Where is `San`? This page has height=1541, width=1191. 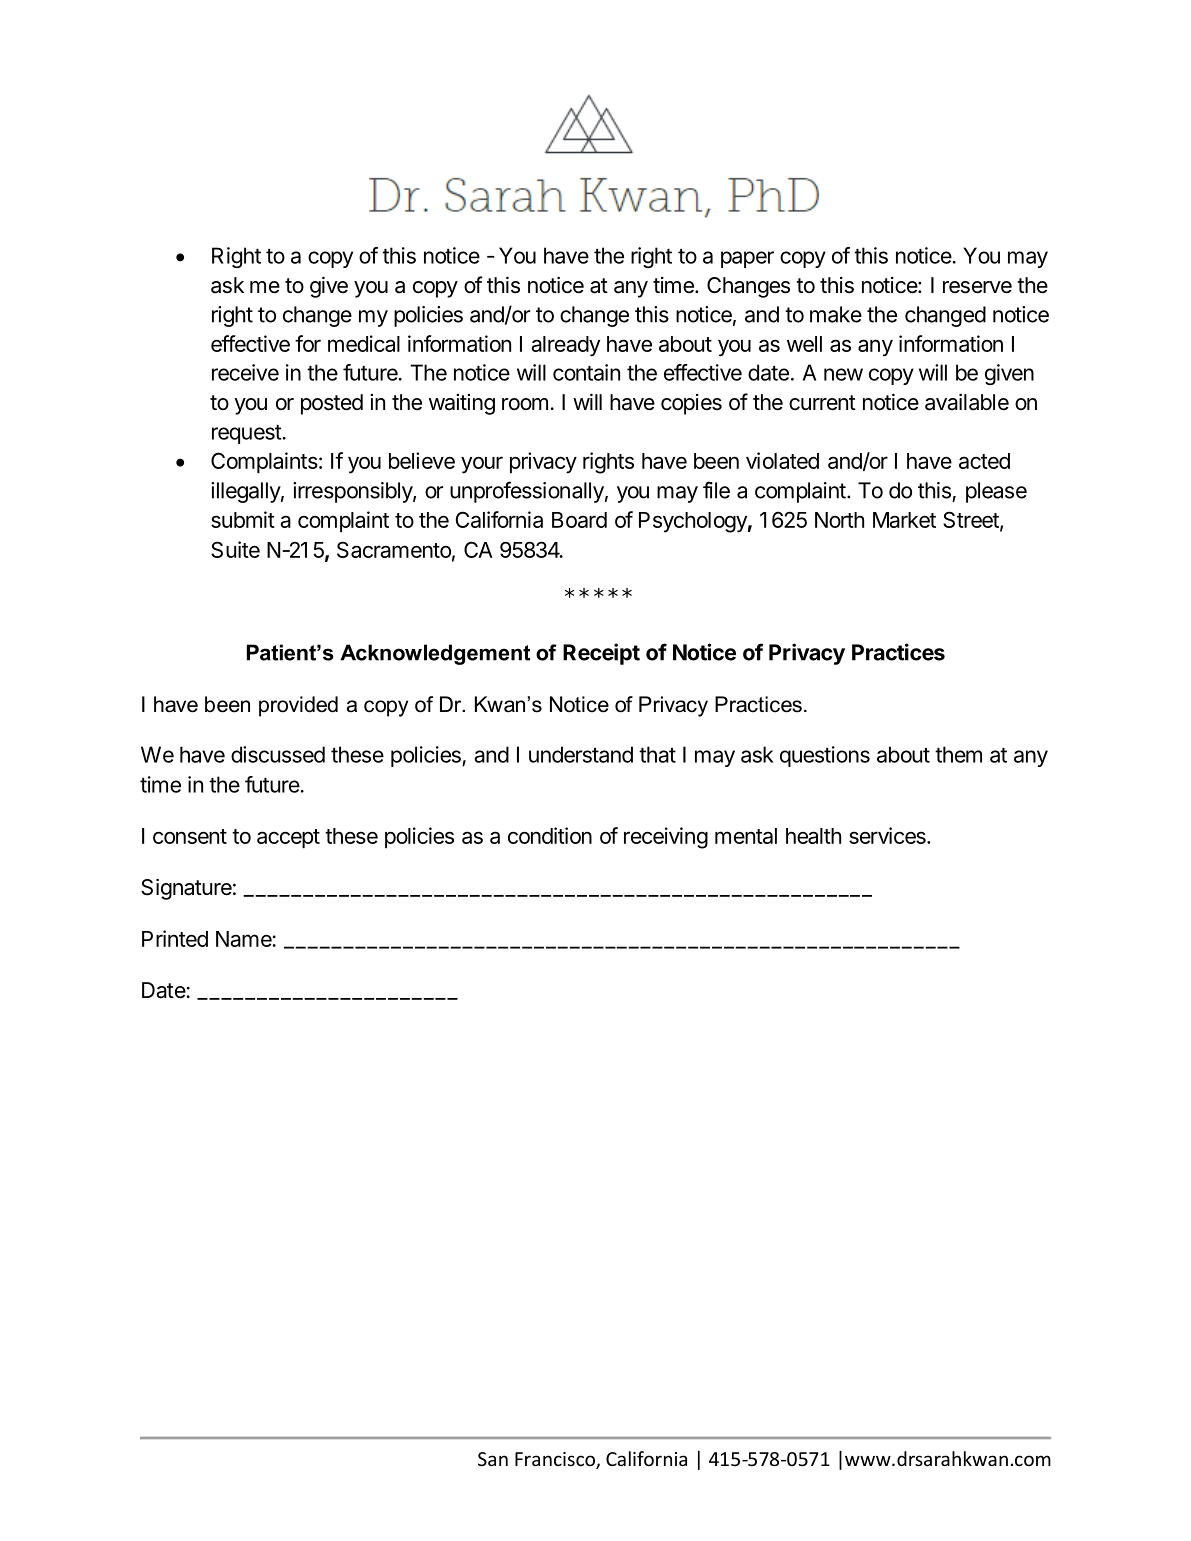 San is located at coordinates (493, 1459).
